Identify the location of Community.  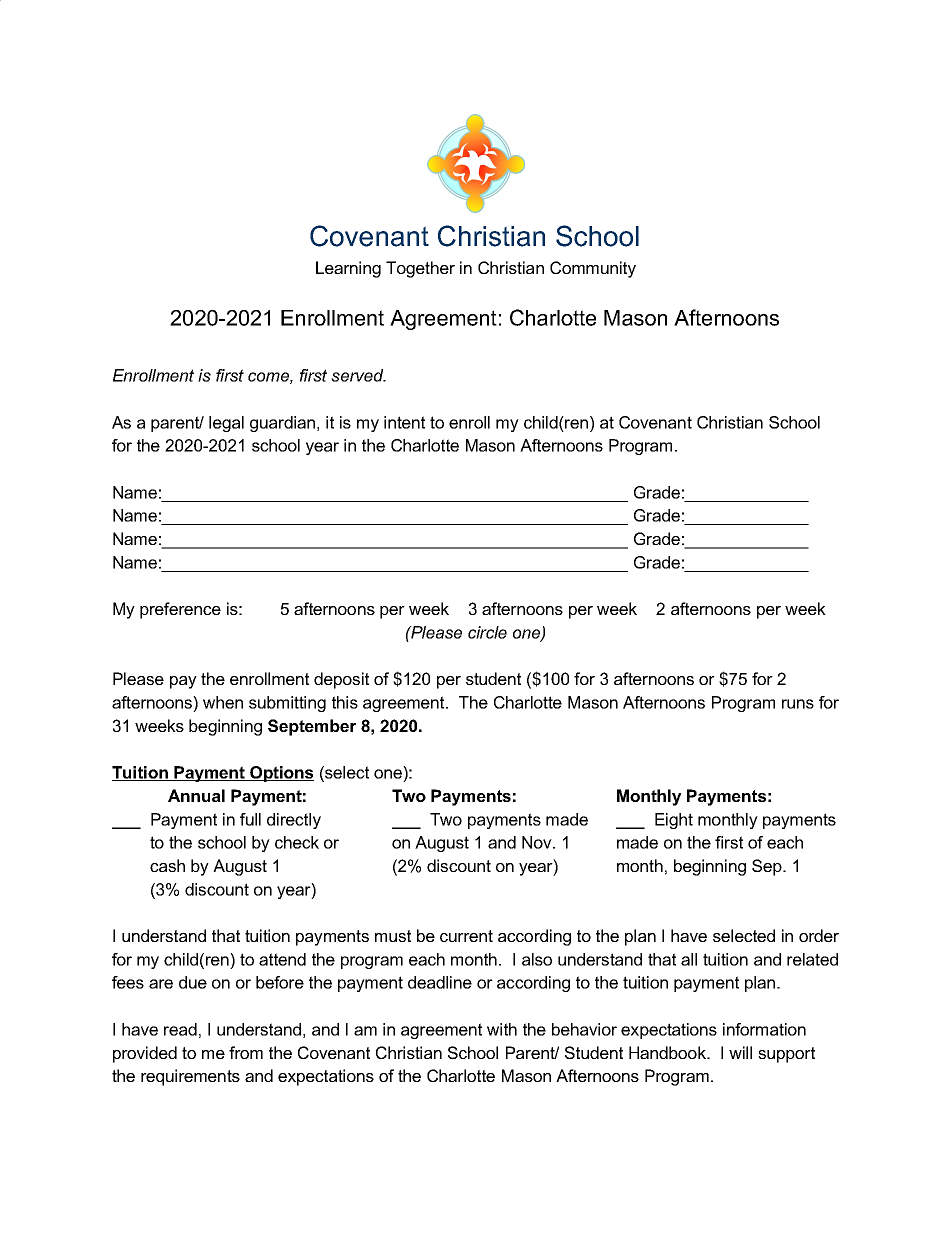
(593, 269).
